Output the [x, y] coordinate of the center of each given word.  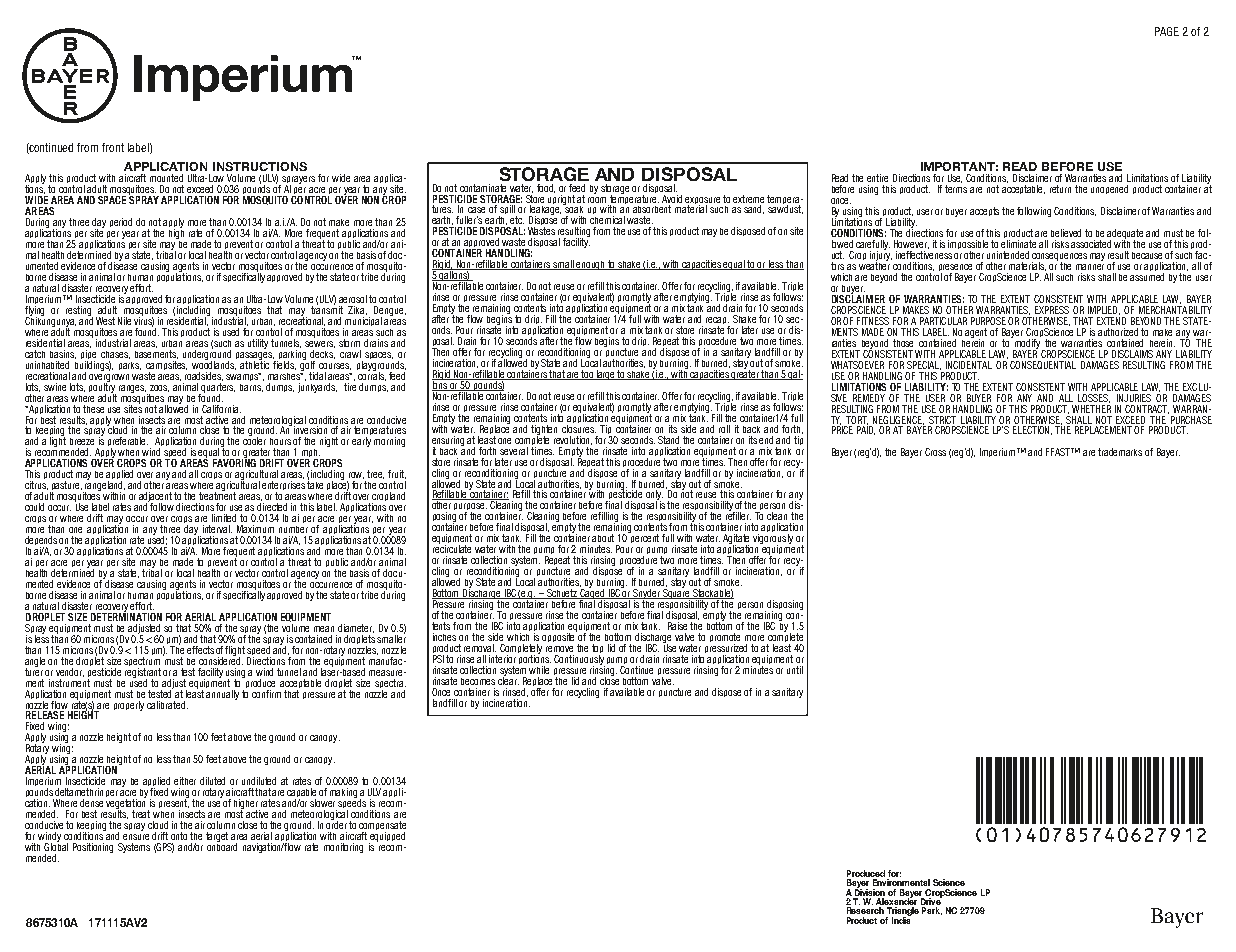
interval [217, 529]
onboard [222, 846]
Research [865, 910]
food [546, 188]
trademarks [1120, 452]
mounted [166, 178]
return [1060, 189]
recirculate [452, 548]
